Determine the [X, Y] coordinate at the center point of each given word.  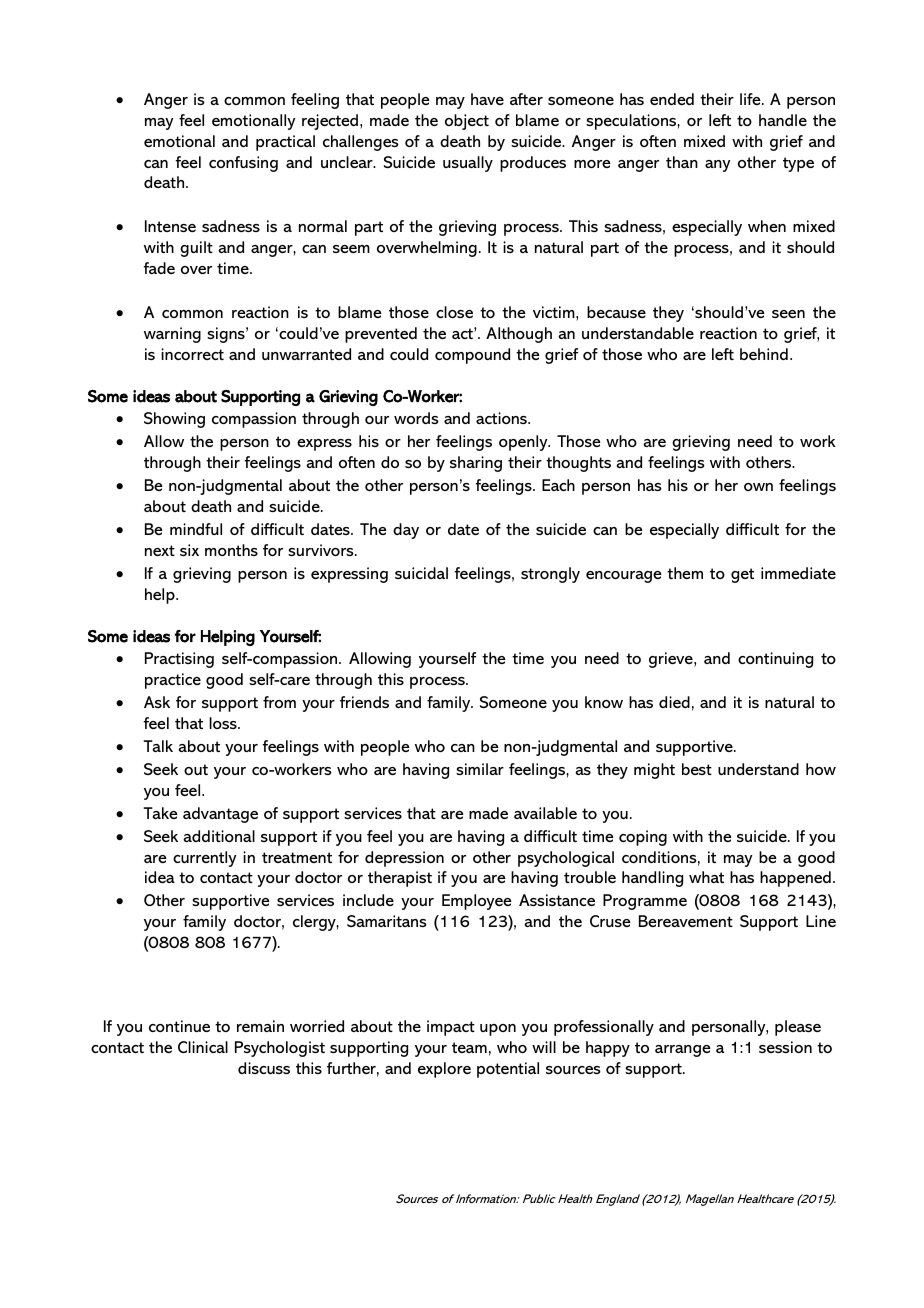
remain [260, 1026]
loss [224, 723]
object [467, 122]
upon [498, 1030]
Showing [174, 420]
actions [502, 418]
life [751, 99]
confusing [243, 164]
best [697, 769]
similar [480, 769]
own [758, 487]
